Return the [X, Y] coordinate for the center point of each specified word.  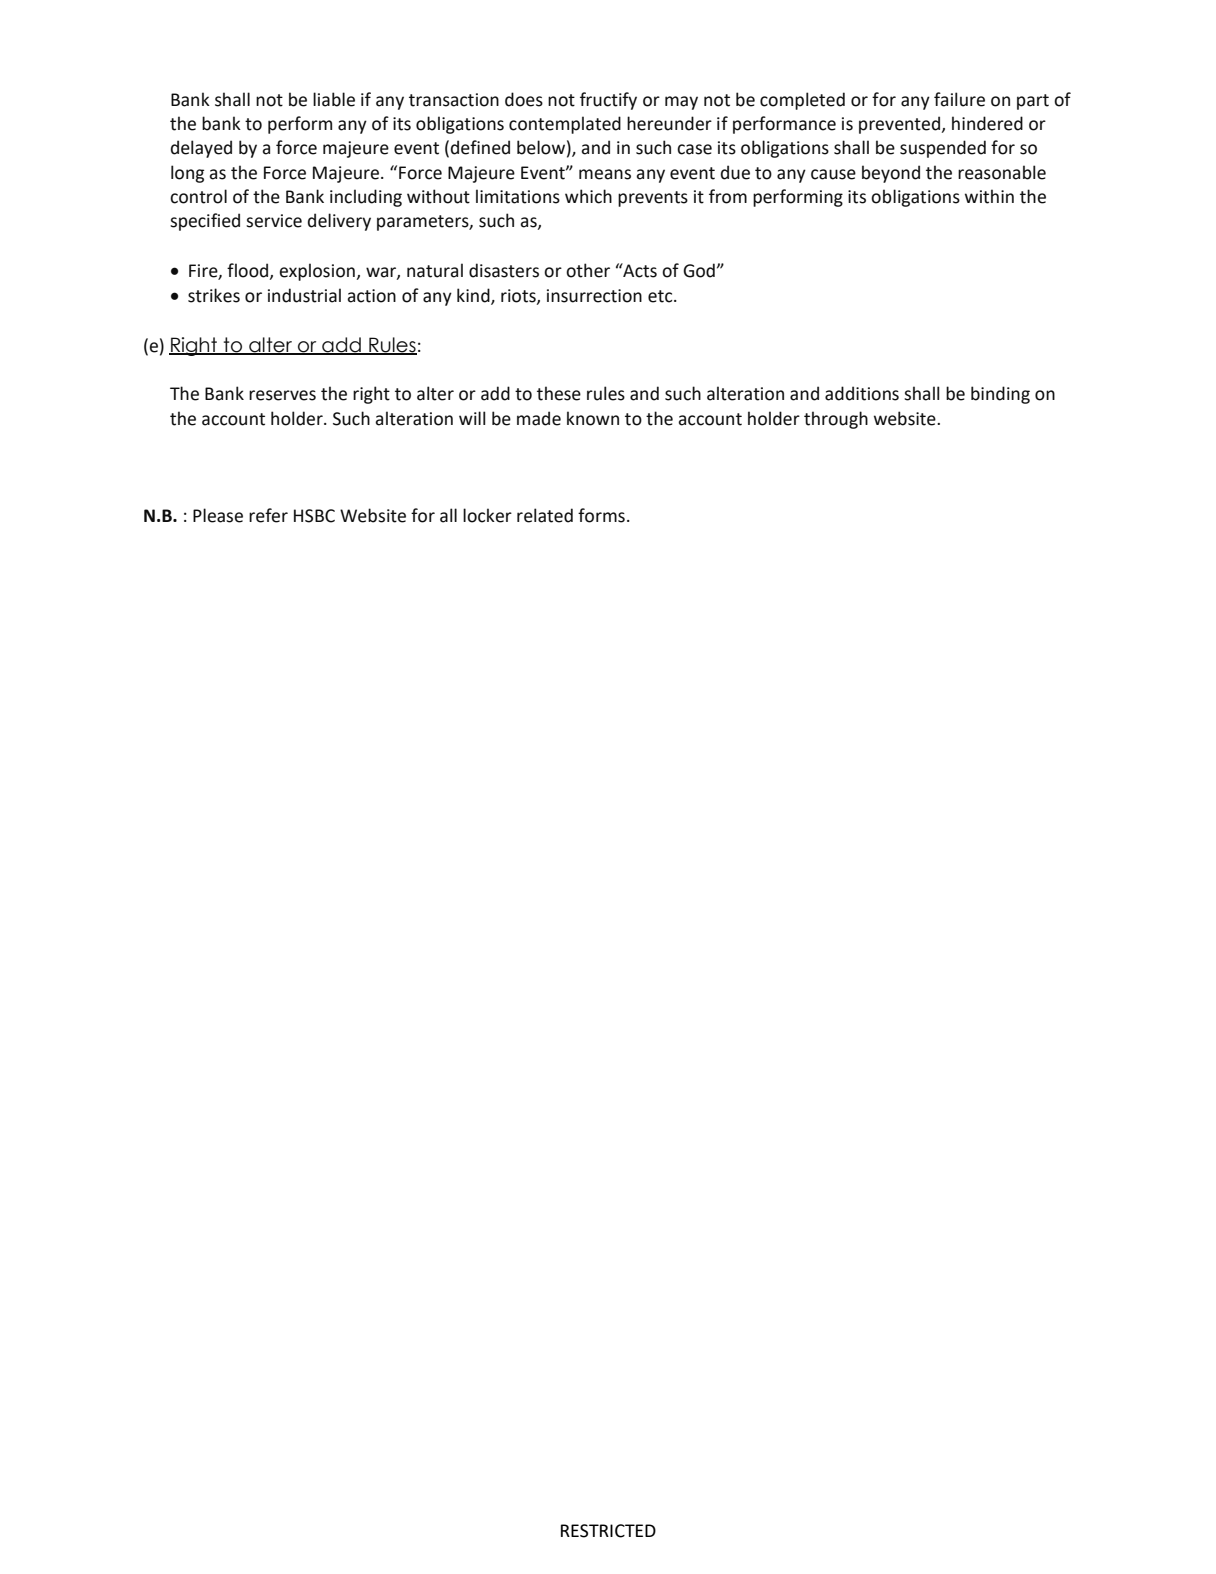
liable [334, 99]
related [545, 515]
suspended [943, 149]
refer [268, 515]
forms [601, 515]
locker [487, 515]
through [836, 420]
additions [862, 393]
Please [218, 515]
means [605, 174]
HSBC [314, 516]
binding [1000, 395]
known [593, 418]
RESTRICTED [608, 1531]
